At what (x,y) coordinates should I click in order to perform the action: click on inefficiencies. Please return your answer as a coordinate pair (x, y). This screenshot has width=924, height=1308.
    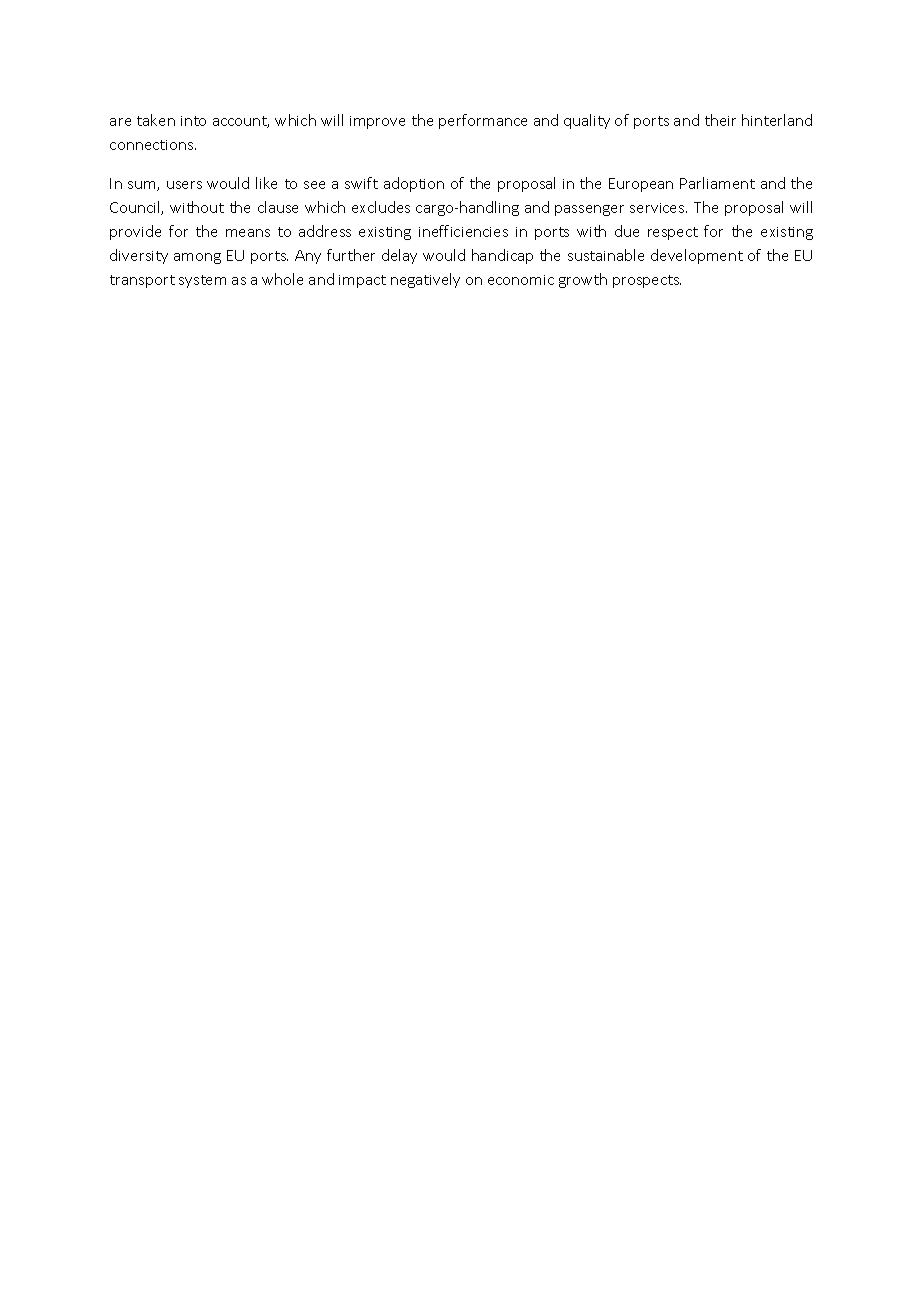
    Looking at the image, I should click on (463, 231).
